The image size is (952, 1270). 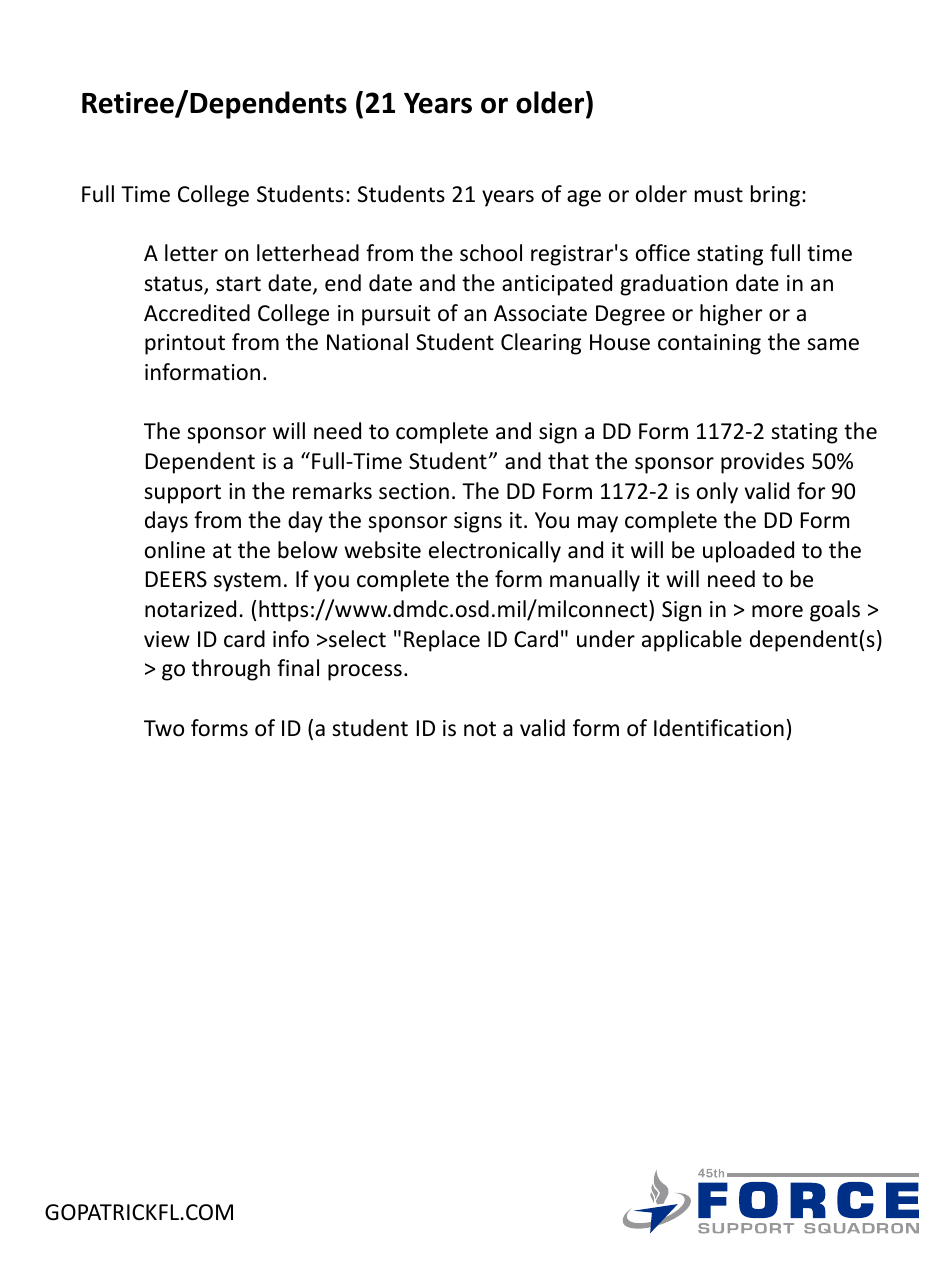 I want to click on that, so click(x=568, y=460).
